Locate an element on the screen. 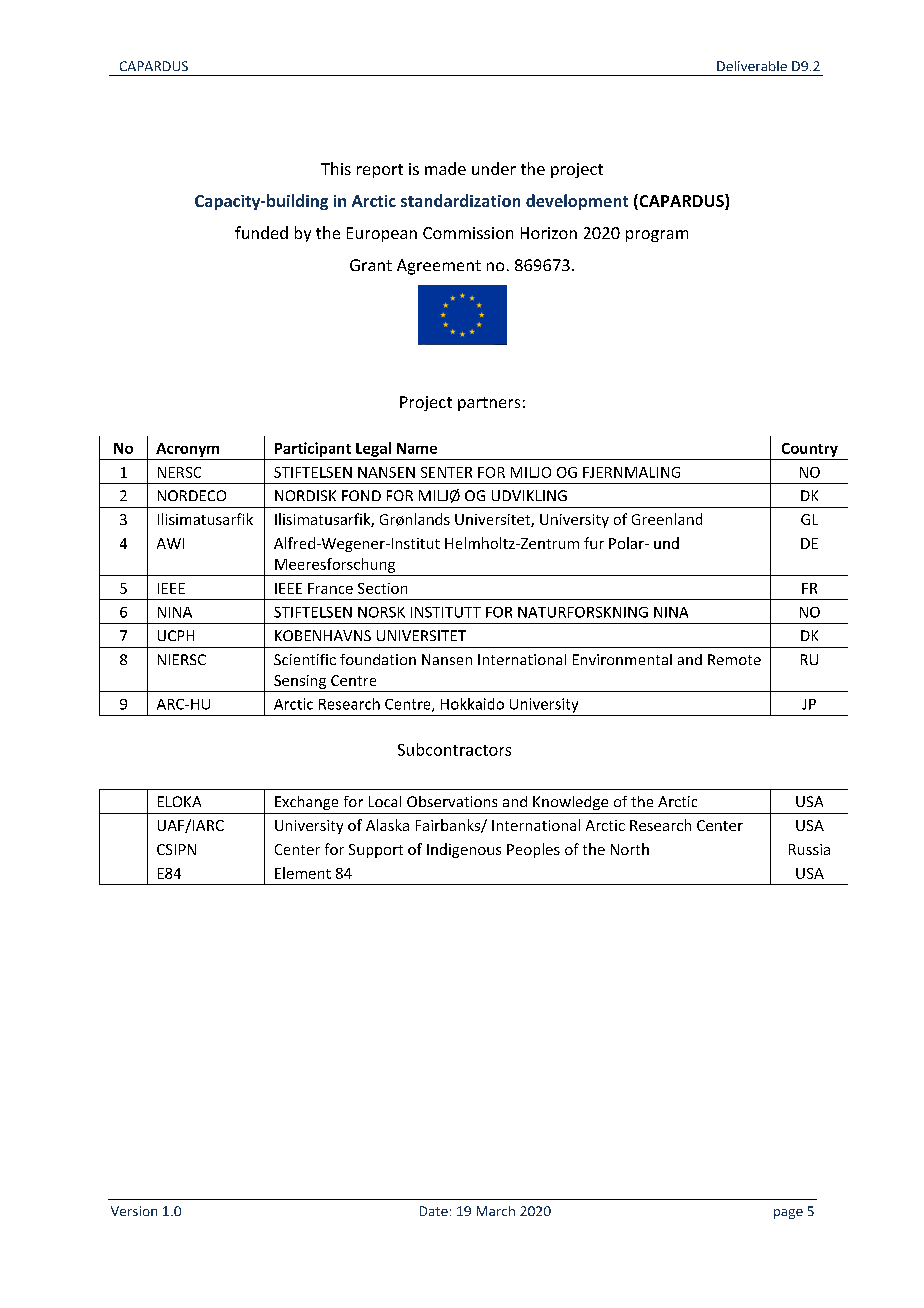  Deliverable is located at coordinates (752, 66).
